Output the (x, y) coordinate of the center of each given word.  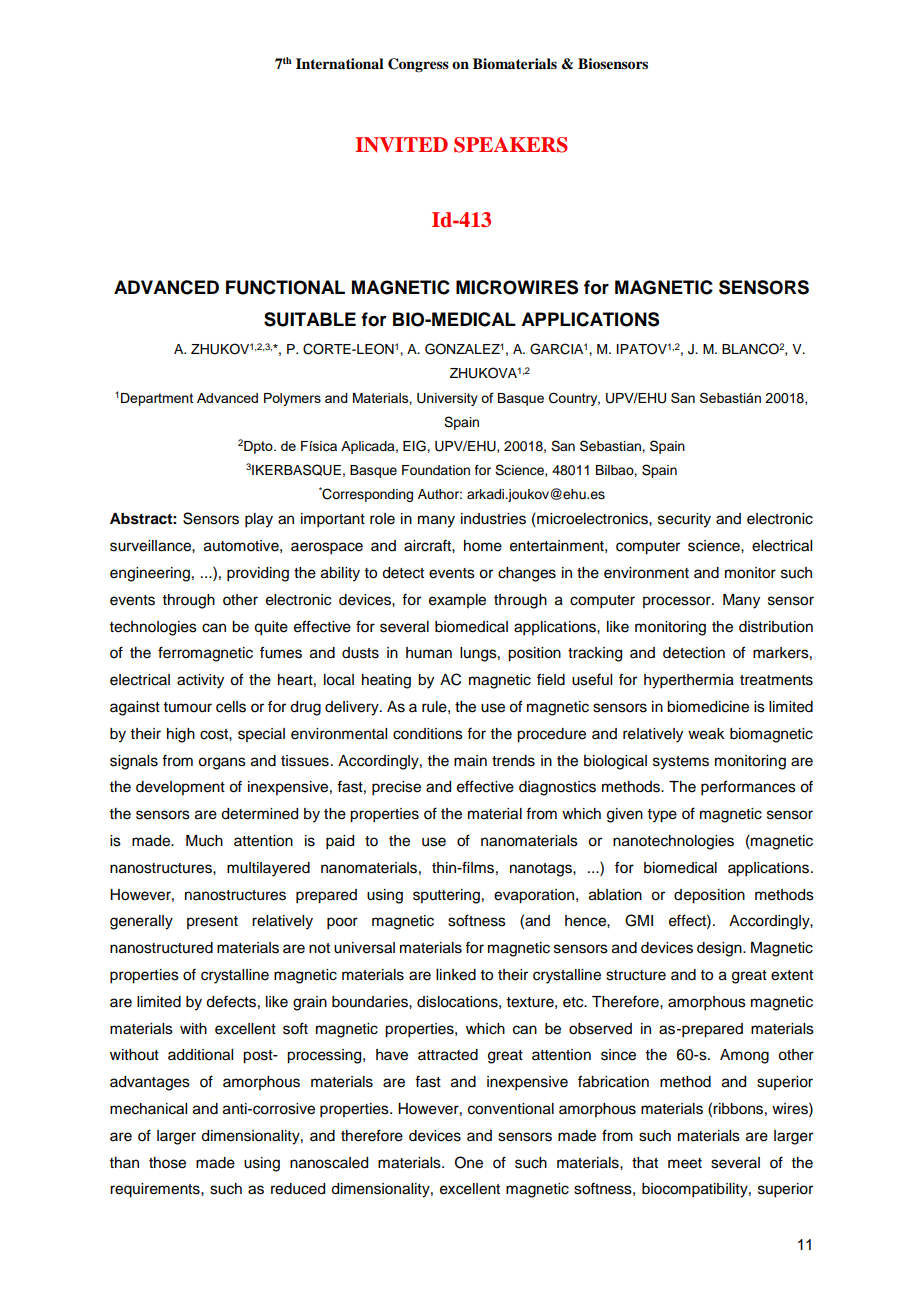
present (212, 922)
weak (706, 734)
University (447, 399)
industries (493, 519)
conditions (428, 734)
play (259, 520)
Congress (418, 65)
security (684, 520)
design (720, 949)
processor (678, 602)
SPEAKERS (511, 145)
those (167, 1163)
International (340, 63)
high (181, 735)
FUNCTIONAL (285, 287)
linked (456, 975)
